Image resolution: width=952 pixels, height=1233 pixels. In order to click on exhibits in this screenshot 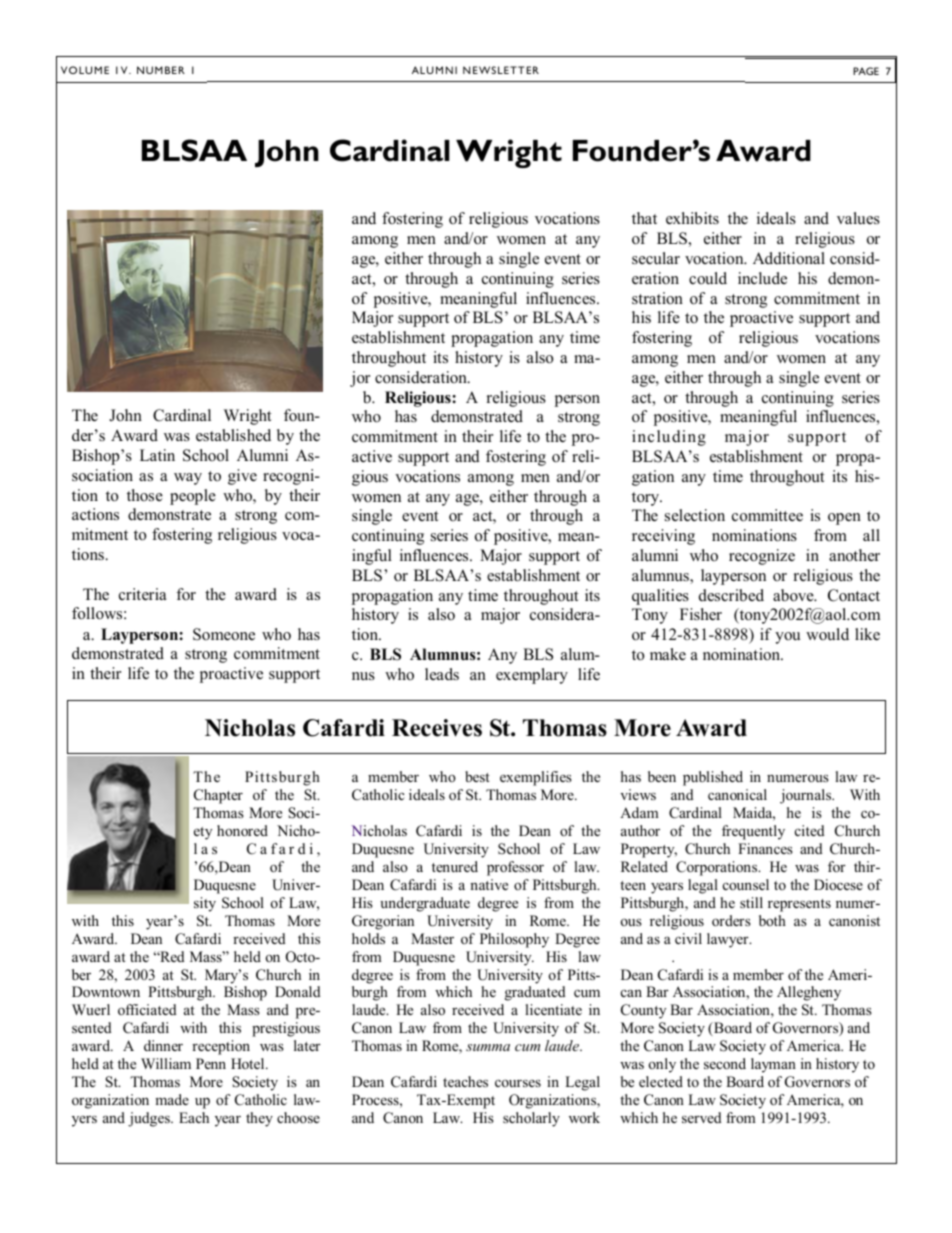, I will do `click(692, 218)`.
